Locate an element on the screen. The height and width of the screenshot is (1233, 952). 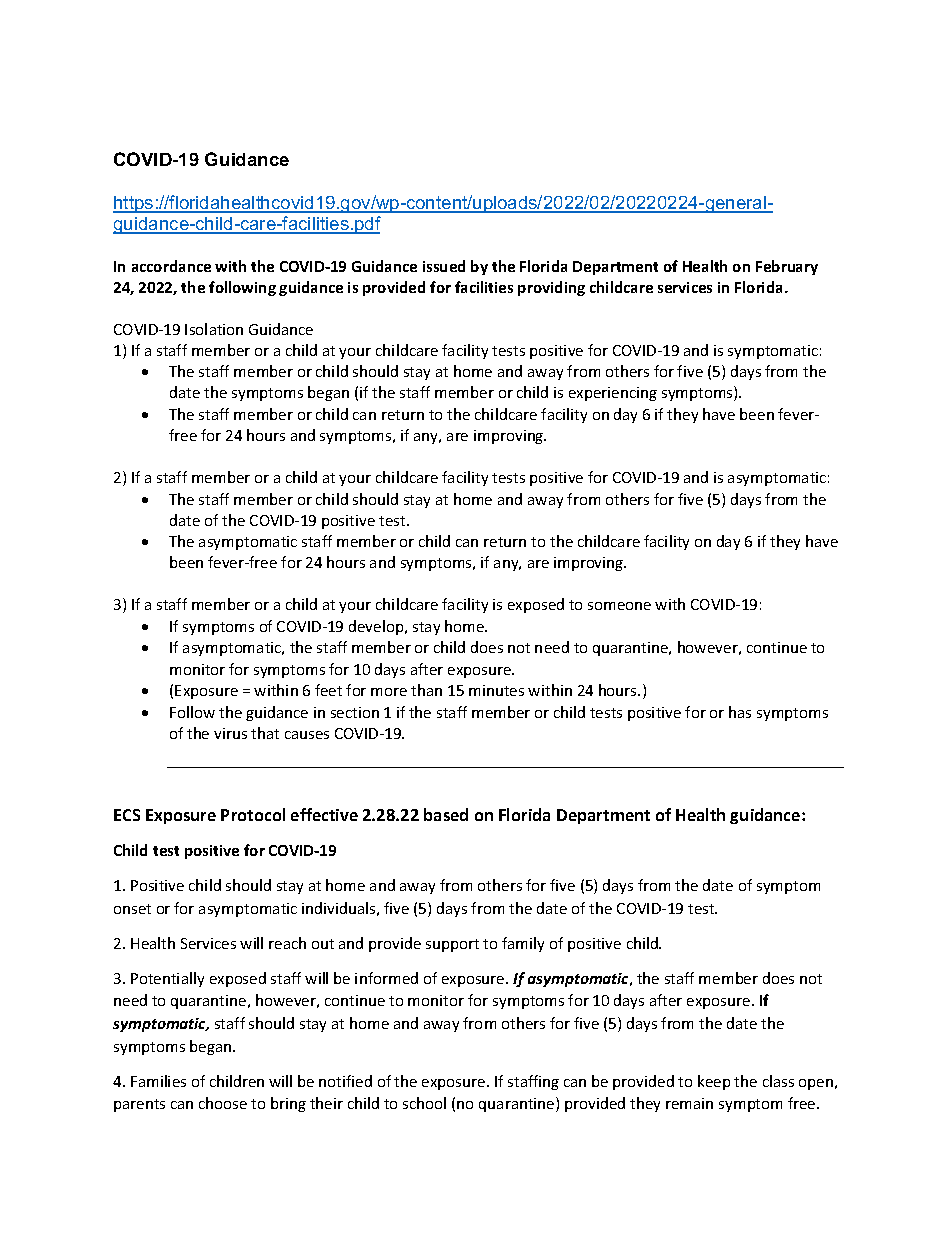
family is located at coordinates (523, 944).
